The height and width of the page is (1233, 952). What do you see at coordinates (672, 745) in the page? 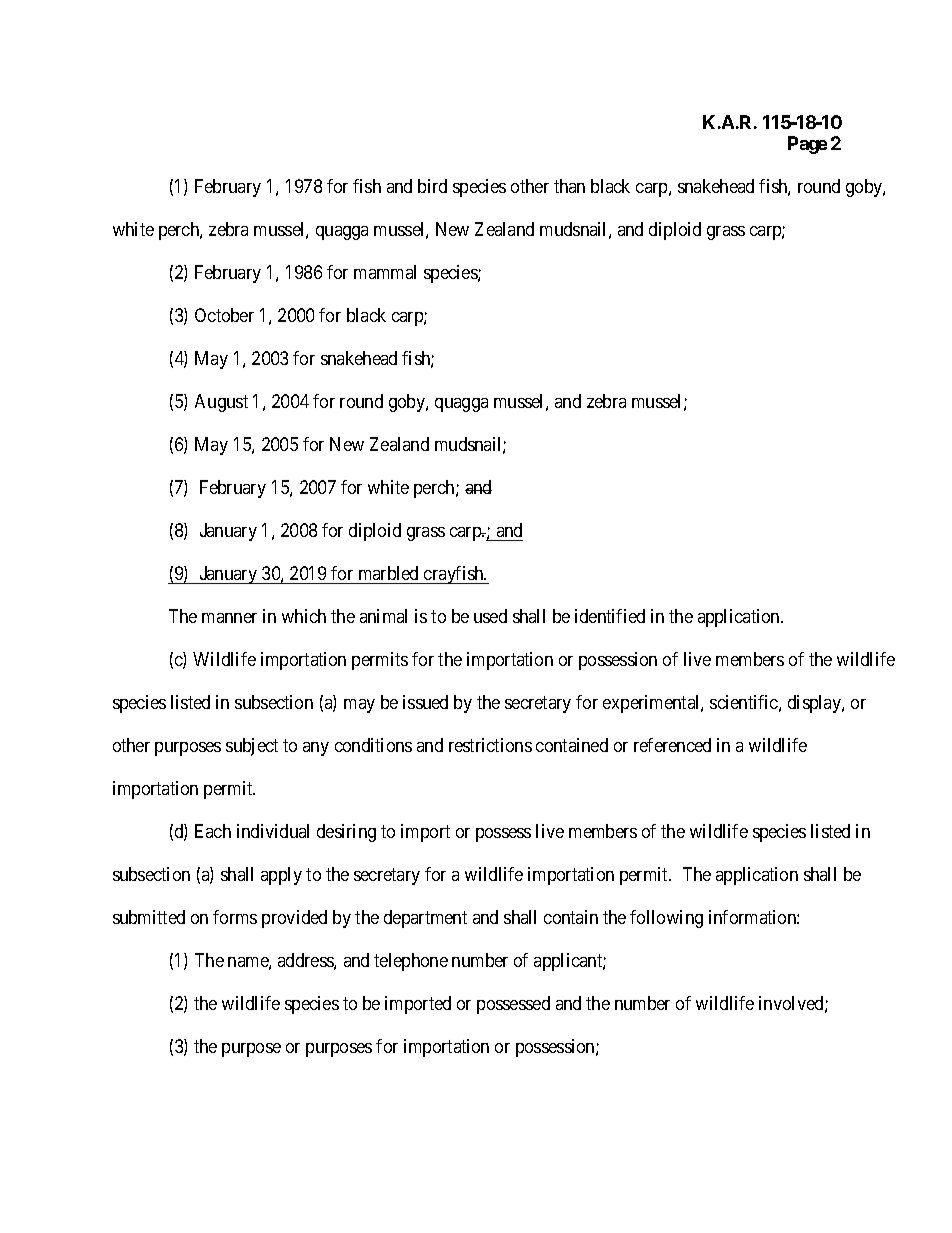
I see `referenced` at bounding box center [672, 745].
